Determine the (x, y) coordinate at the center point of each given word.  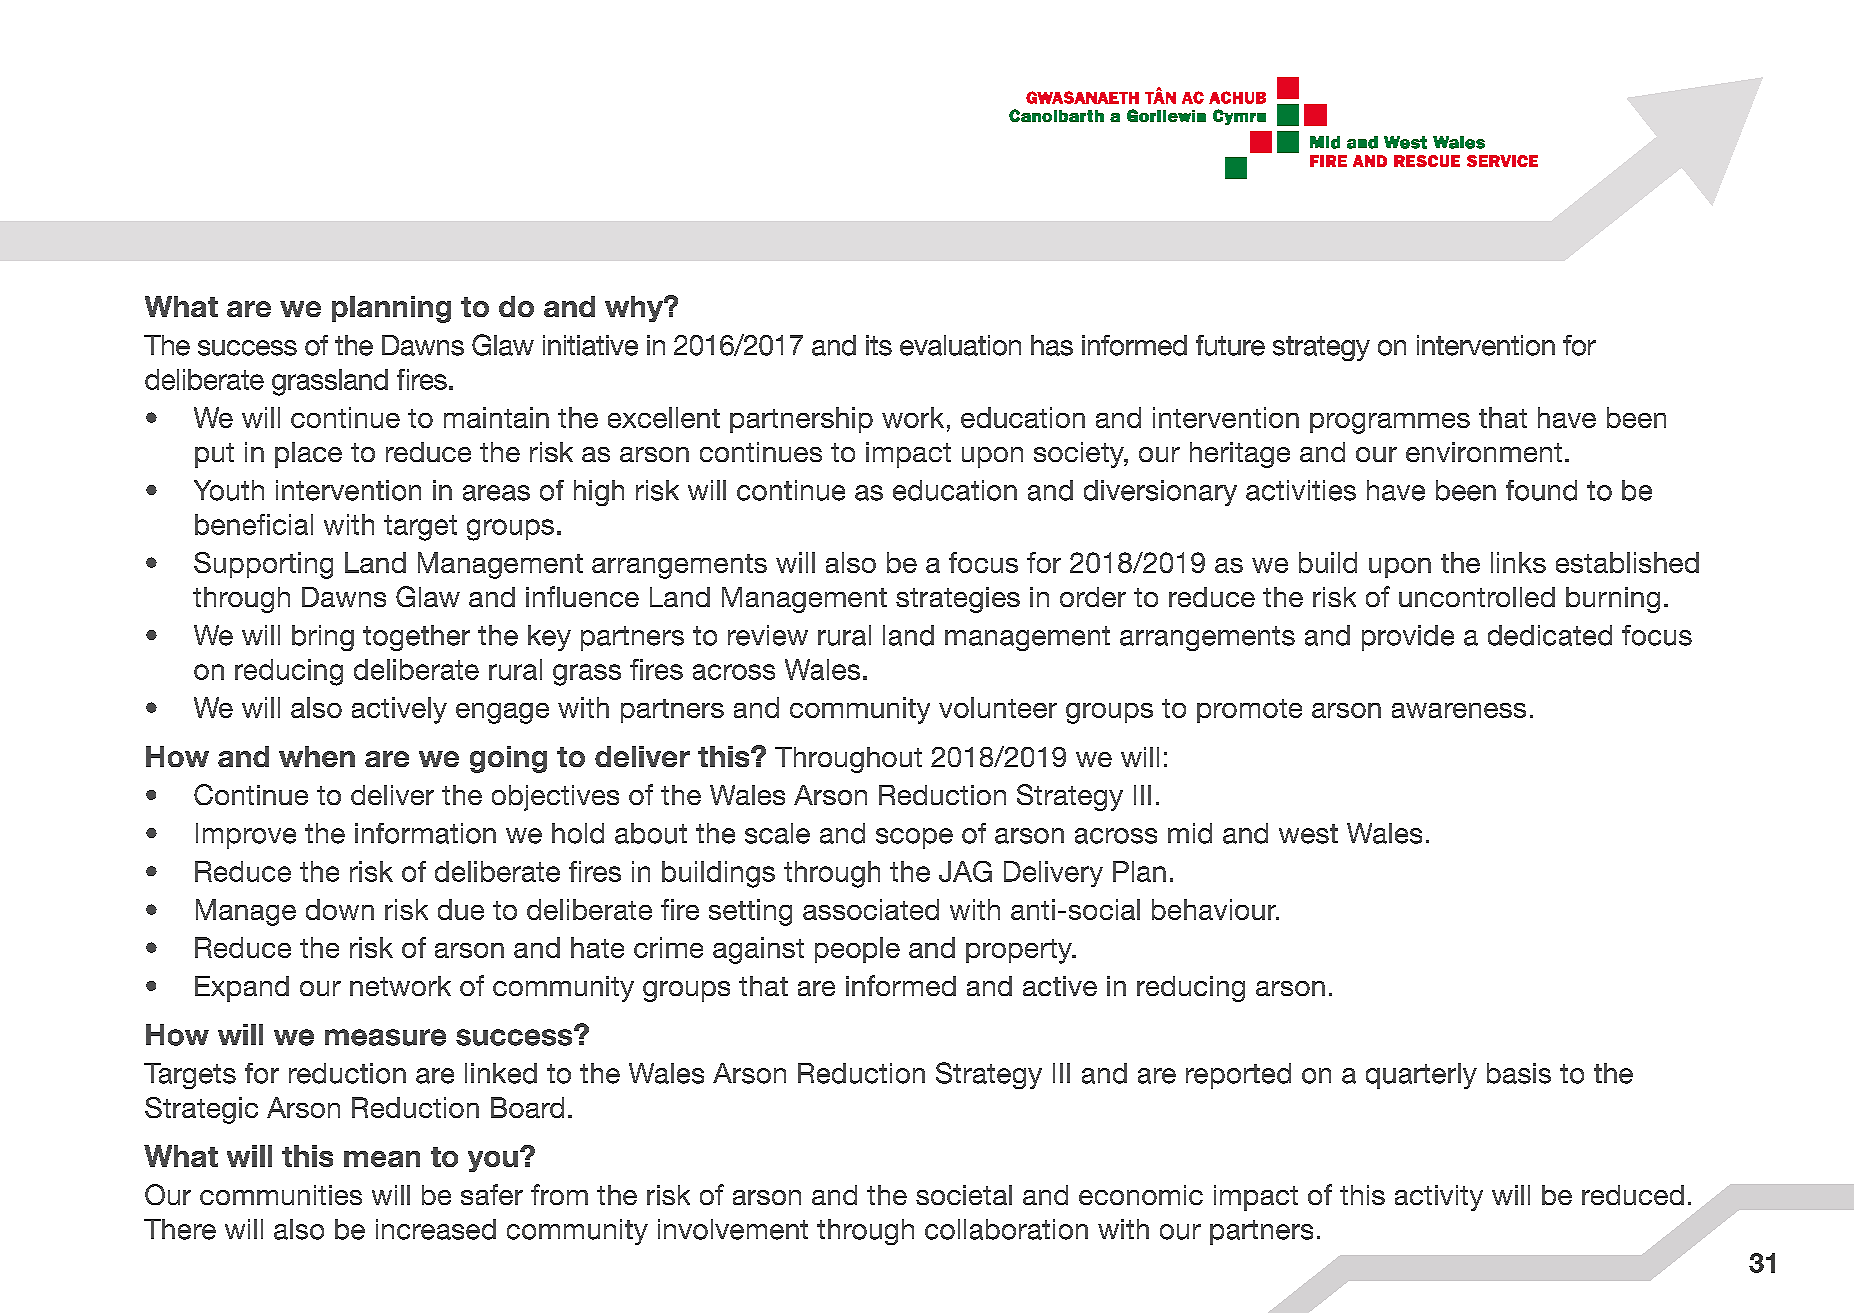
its (879, 345)
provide (1408, 638)
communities (281, 1195)
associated (871, 909)
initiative (590, 345)
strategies (958, 600)
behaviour (1215, 909)
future (1230, 345)
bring (323, 638)
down (340, 909)
